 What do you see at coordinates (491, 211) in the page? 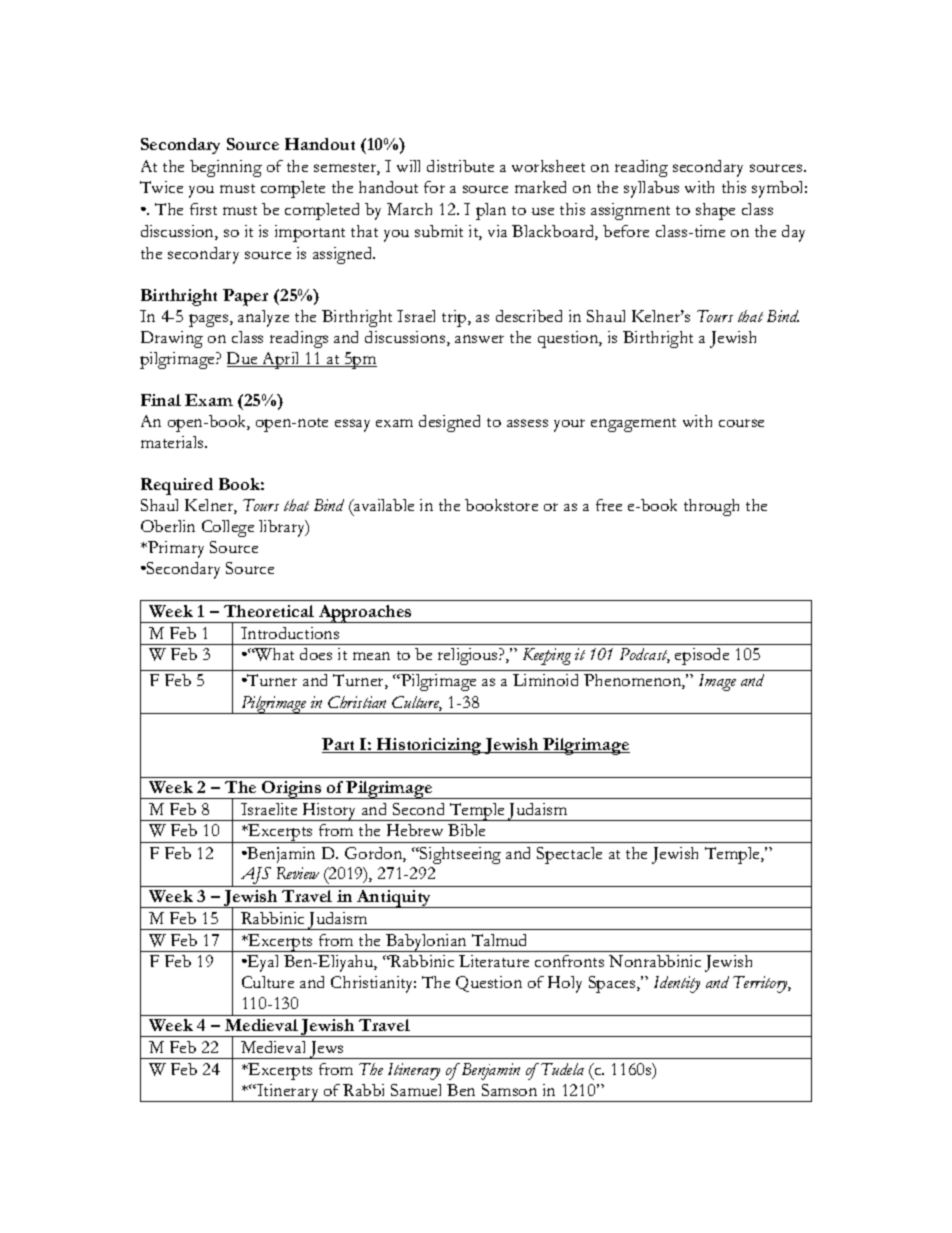
I see `plan` at bounding box center [491, 211].
